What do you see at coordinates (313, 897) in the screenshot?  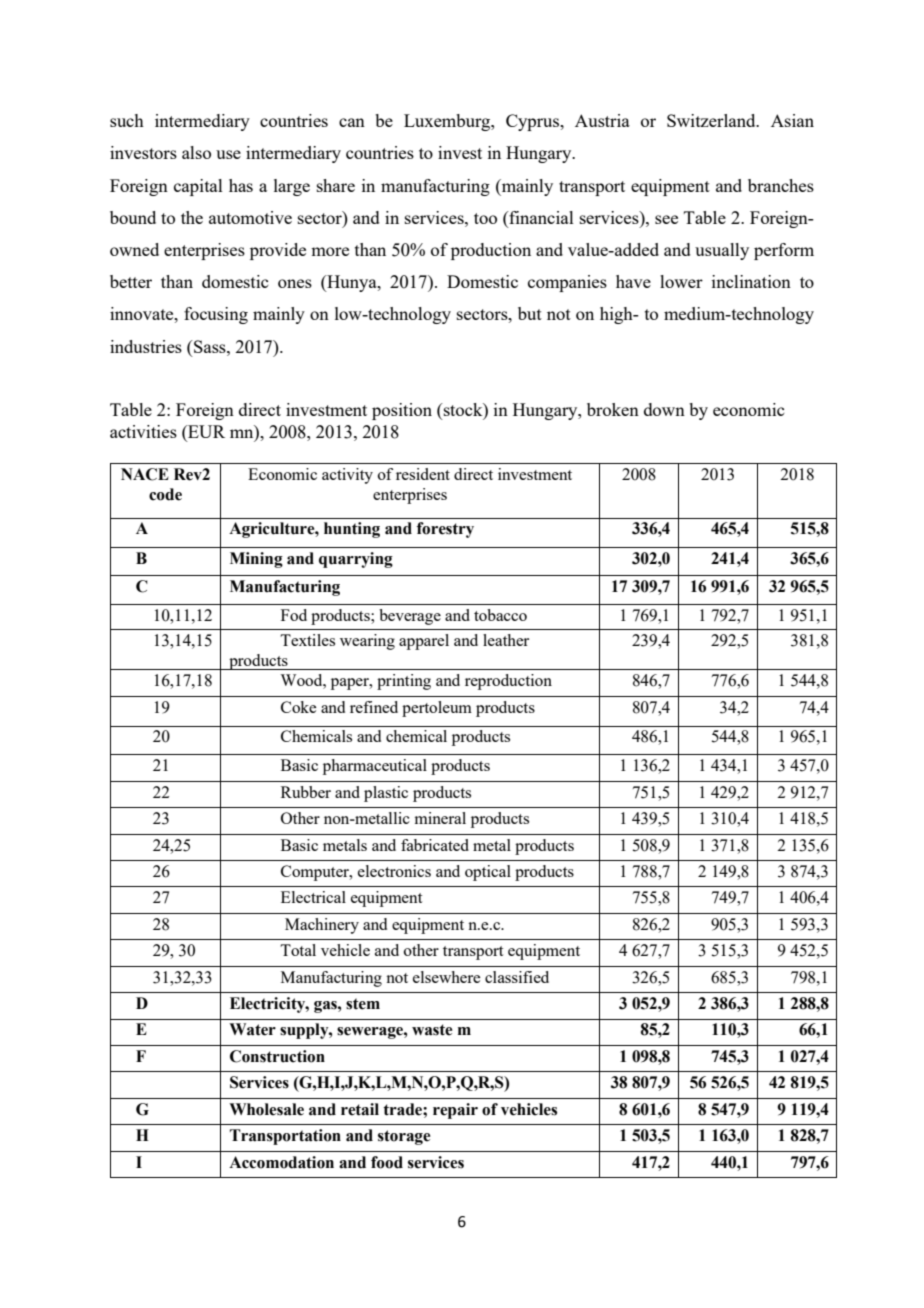 I see `Electrical` at bounding box center [313, 897].
